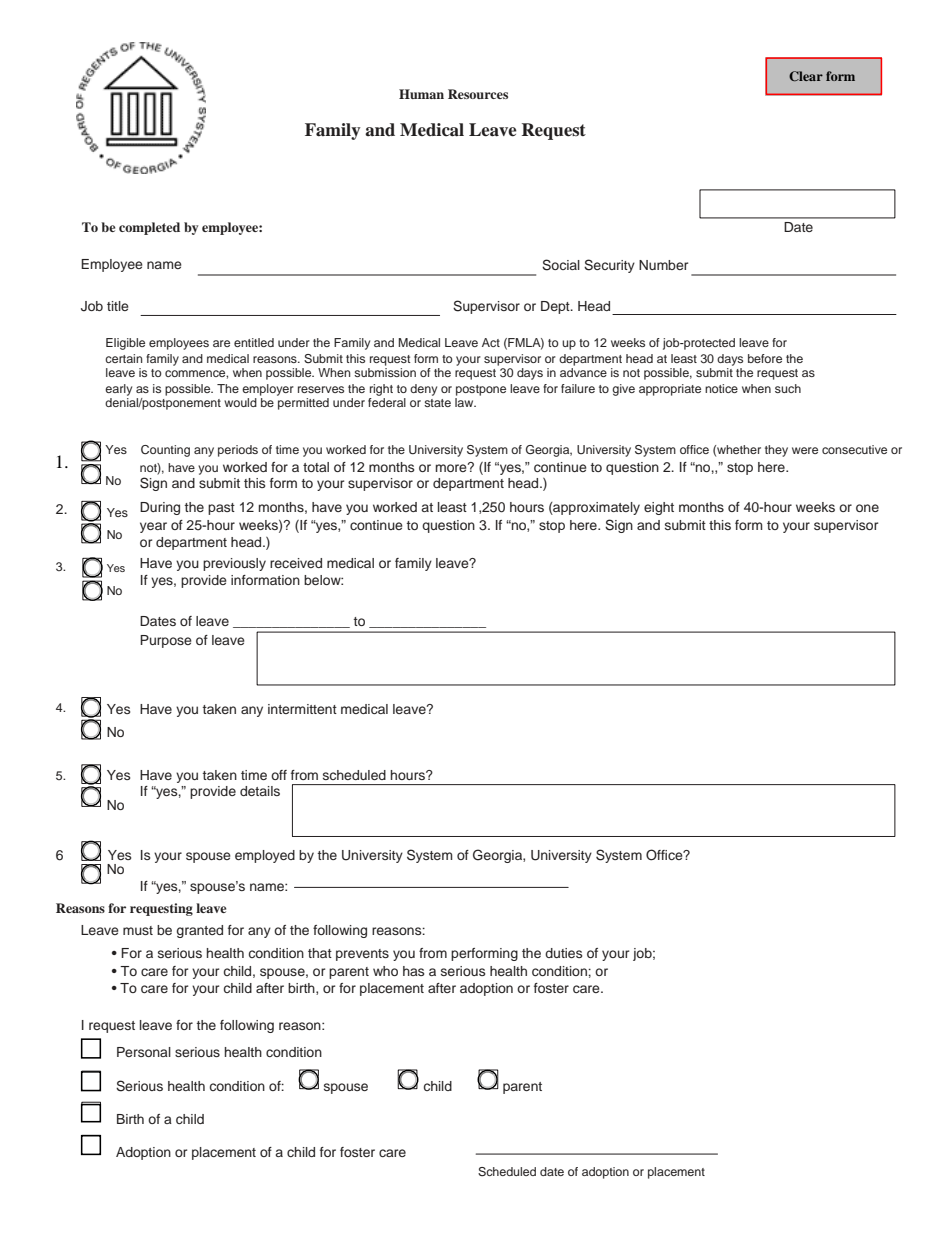  Describe the element at coordinates (765, 358) in the screenshot. I see `before` at that location.
